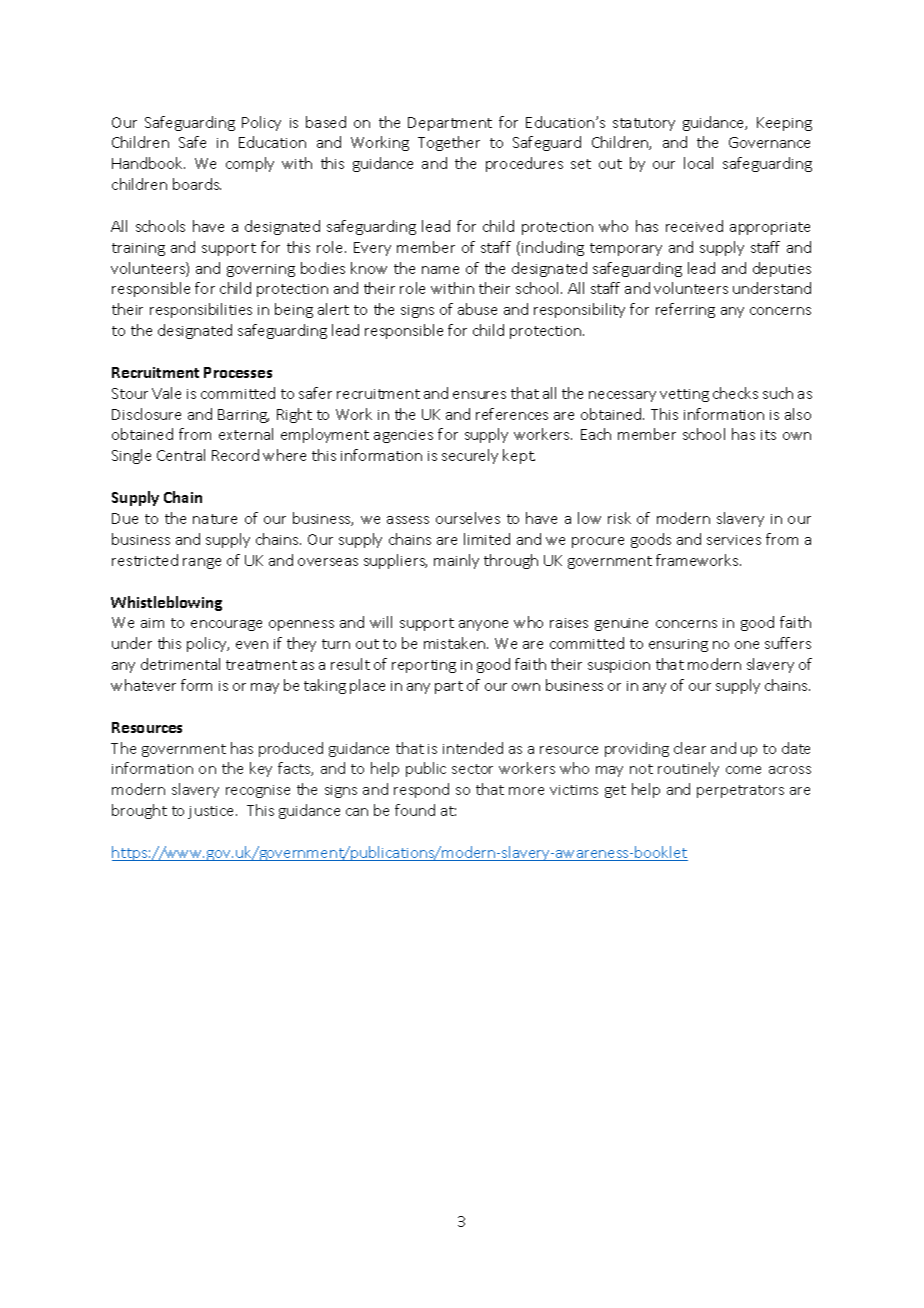  I want to click on respond, so click(421, 790).
